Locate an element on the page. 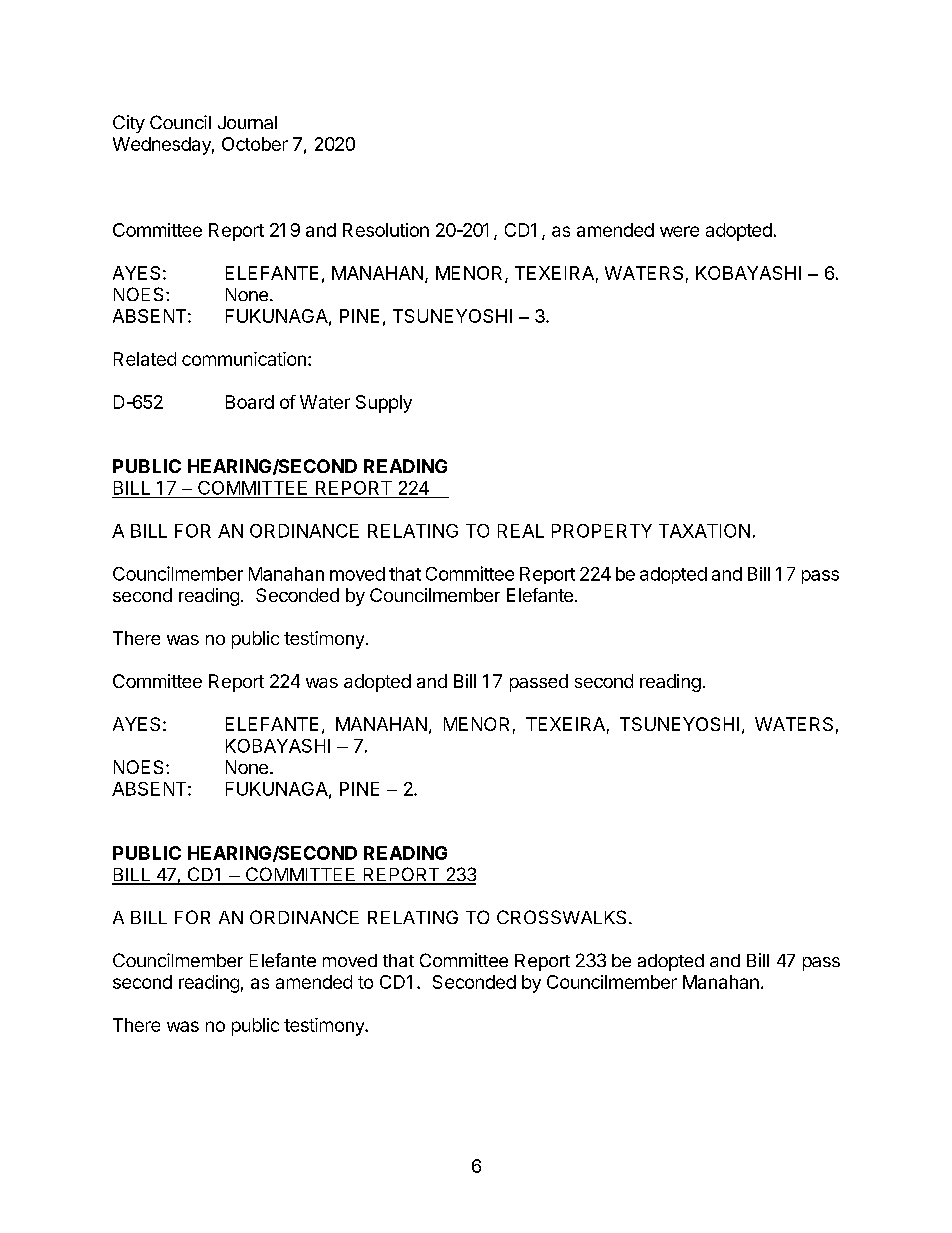 The height and width of the document is (1233, 952). REAL is located at coordinates (521, 531).
